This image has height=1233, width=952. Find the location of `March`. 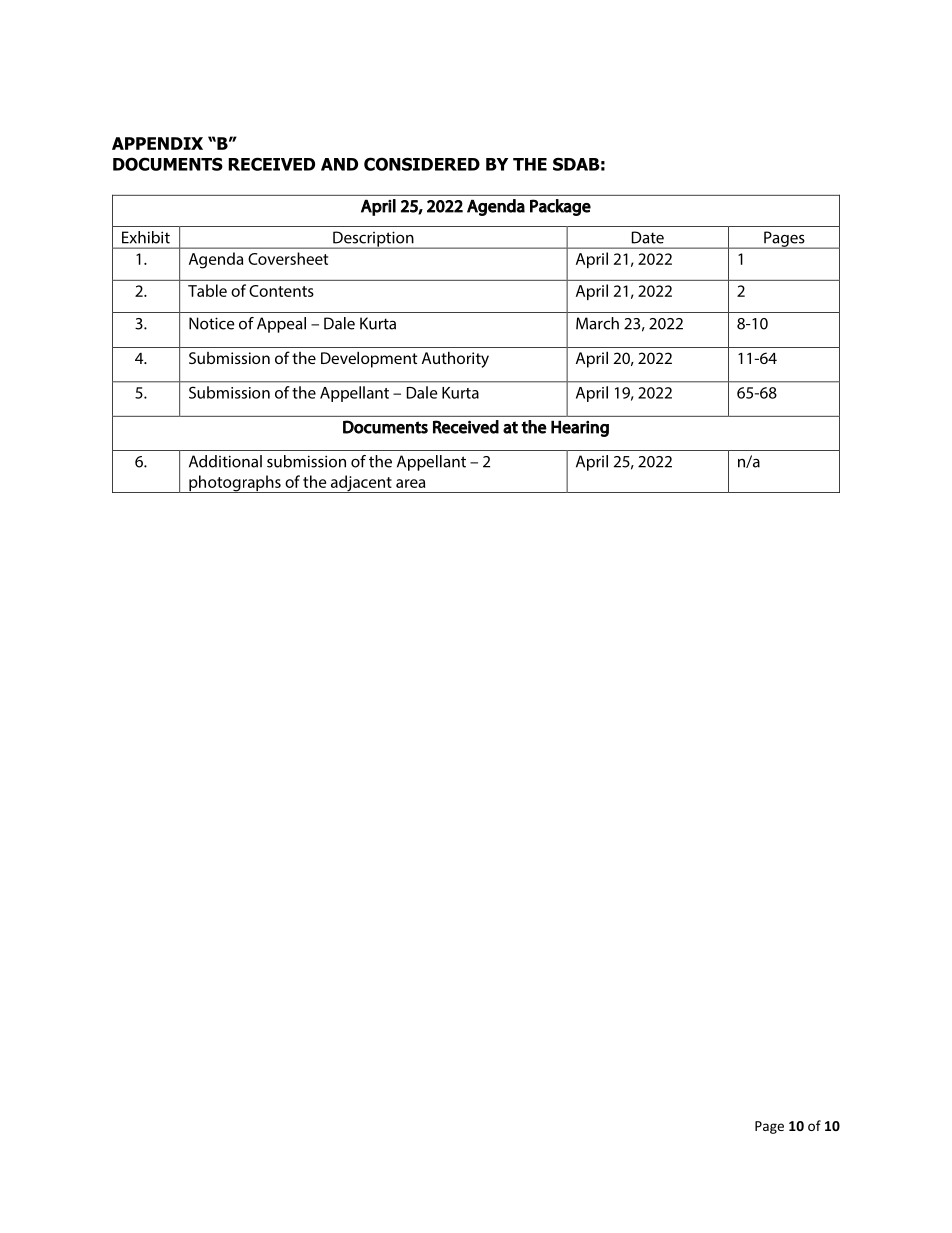

March is located at coordinates (597, 323).
